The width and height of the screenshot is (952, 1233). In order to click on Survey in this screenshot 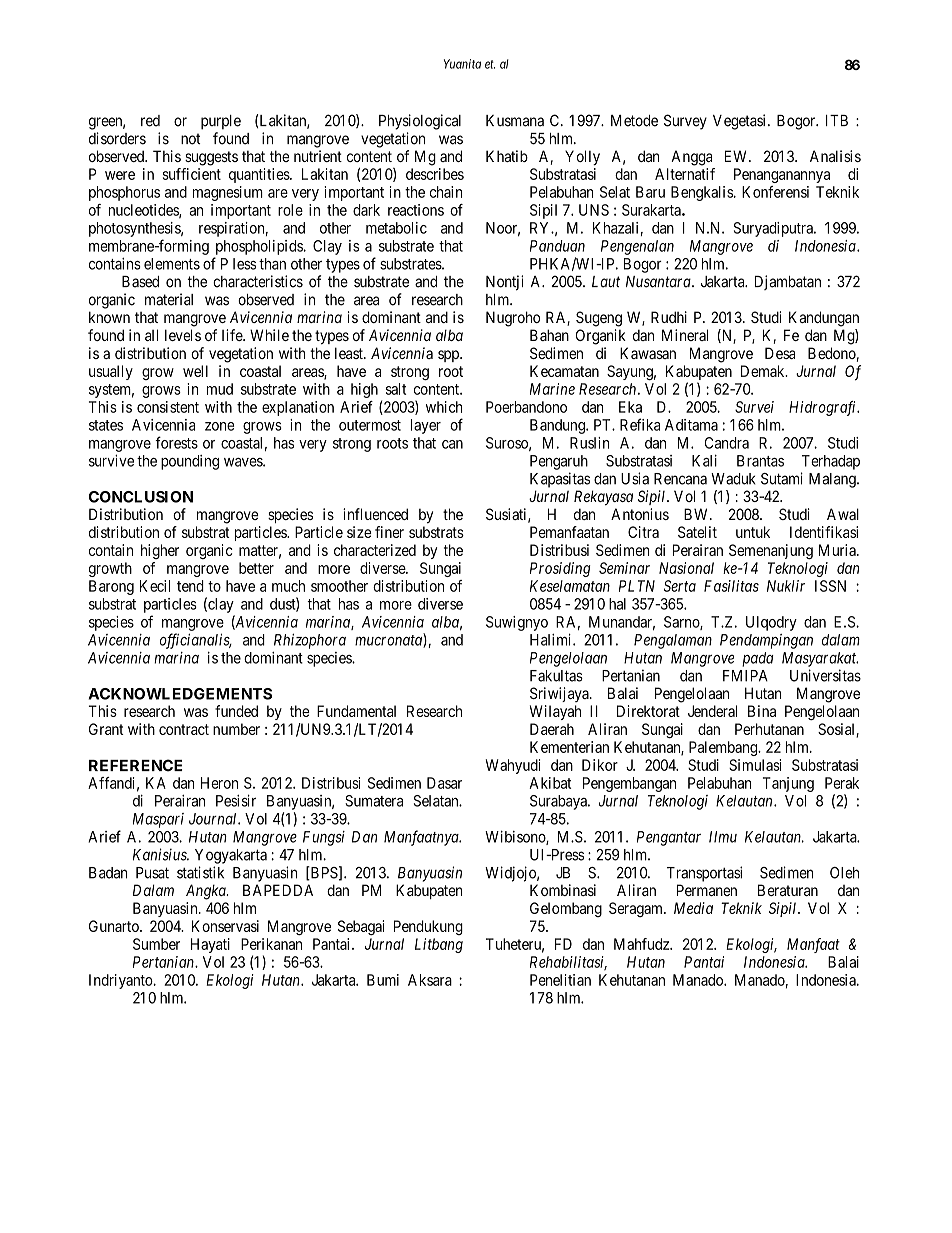, I will do `click(685, 122)`.
